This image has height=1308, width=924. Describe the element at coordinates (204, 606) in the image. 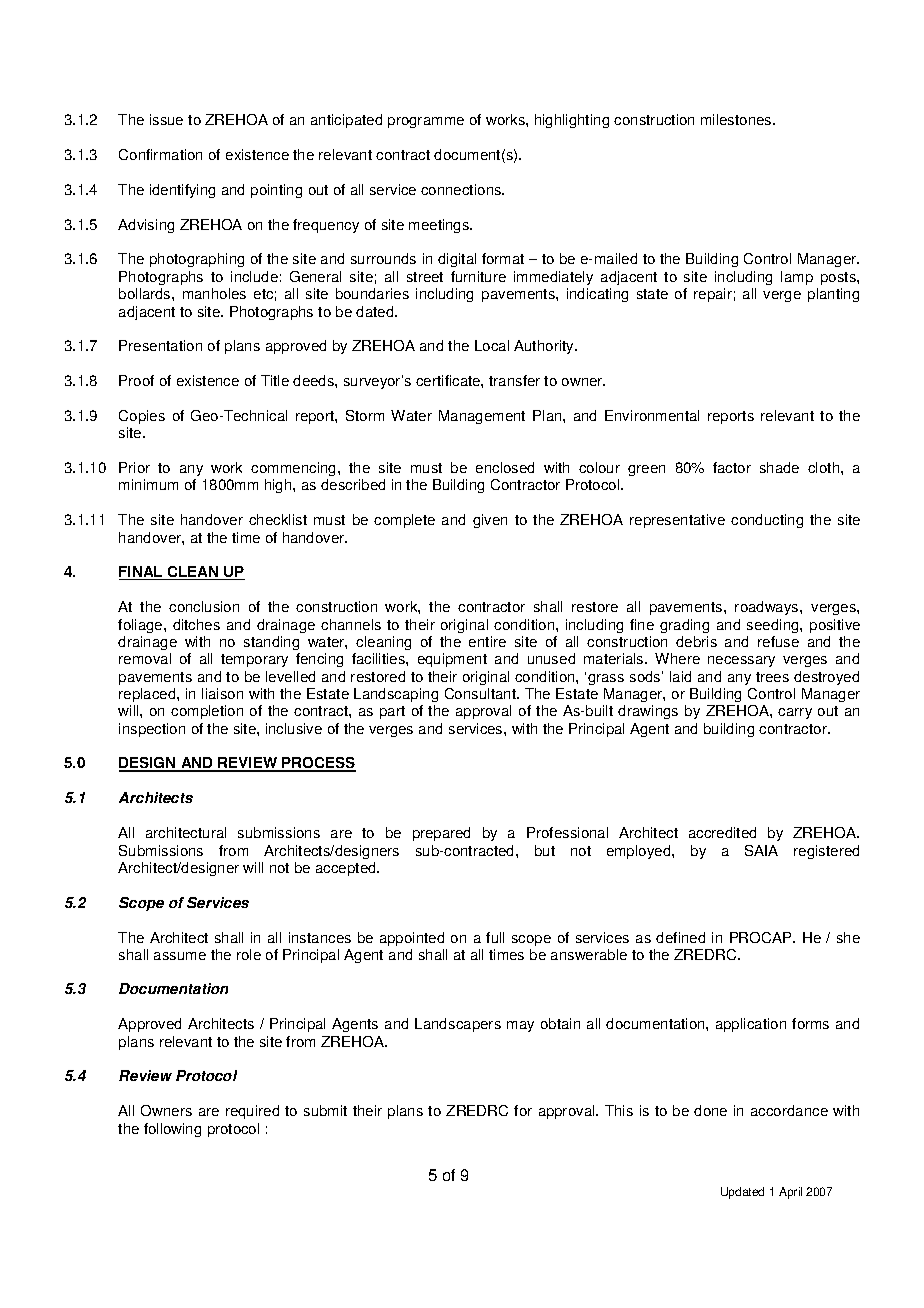

I see `conclusion` at that location.
